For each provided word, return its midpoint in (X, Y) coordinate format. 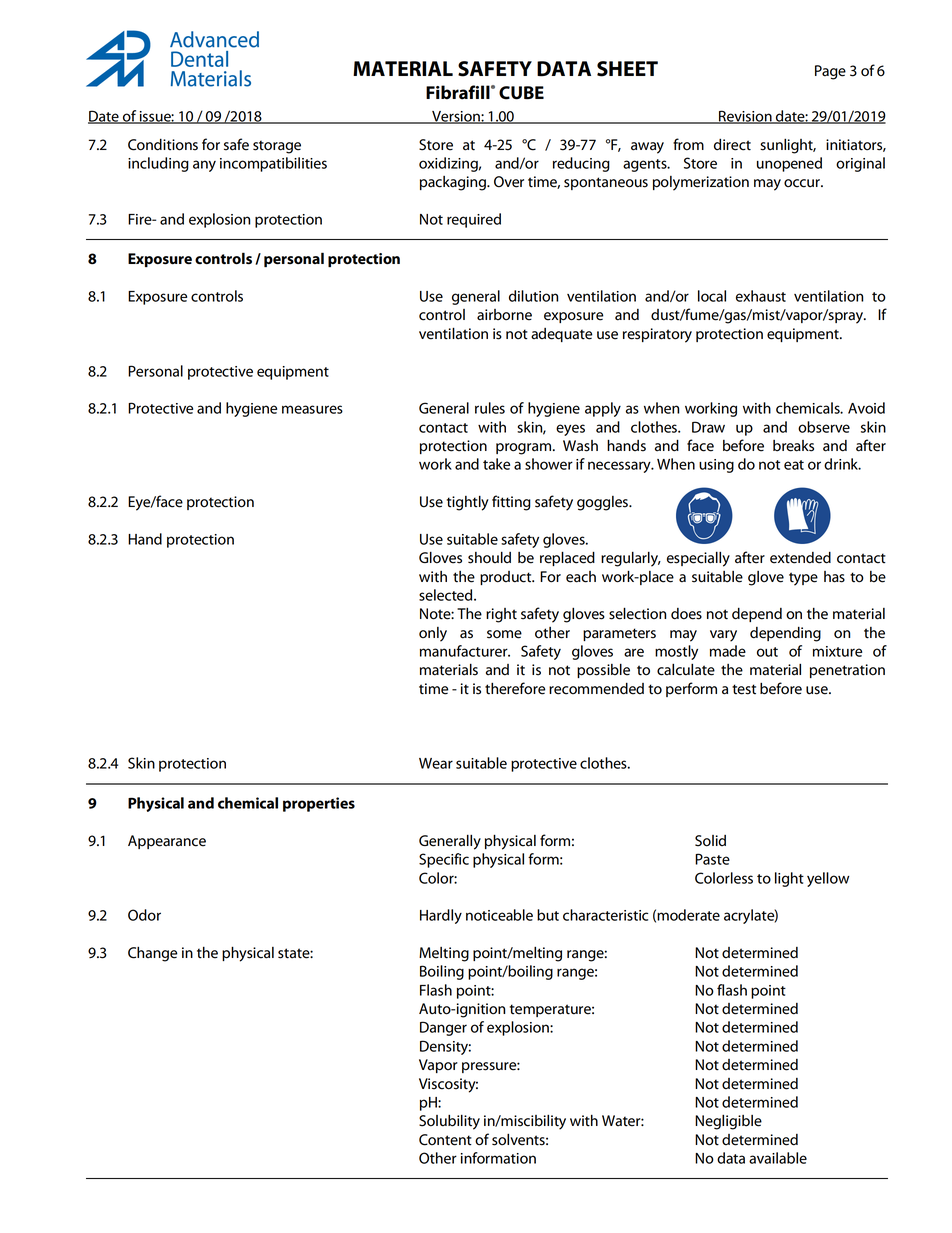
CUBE (521, 93)
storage (277, 147)
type (803, 579)
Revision (745, 117)
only (433, 634)
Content (445, 1140)
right (501, 615)
